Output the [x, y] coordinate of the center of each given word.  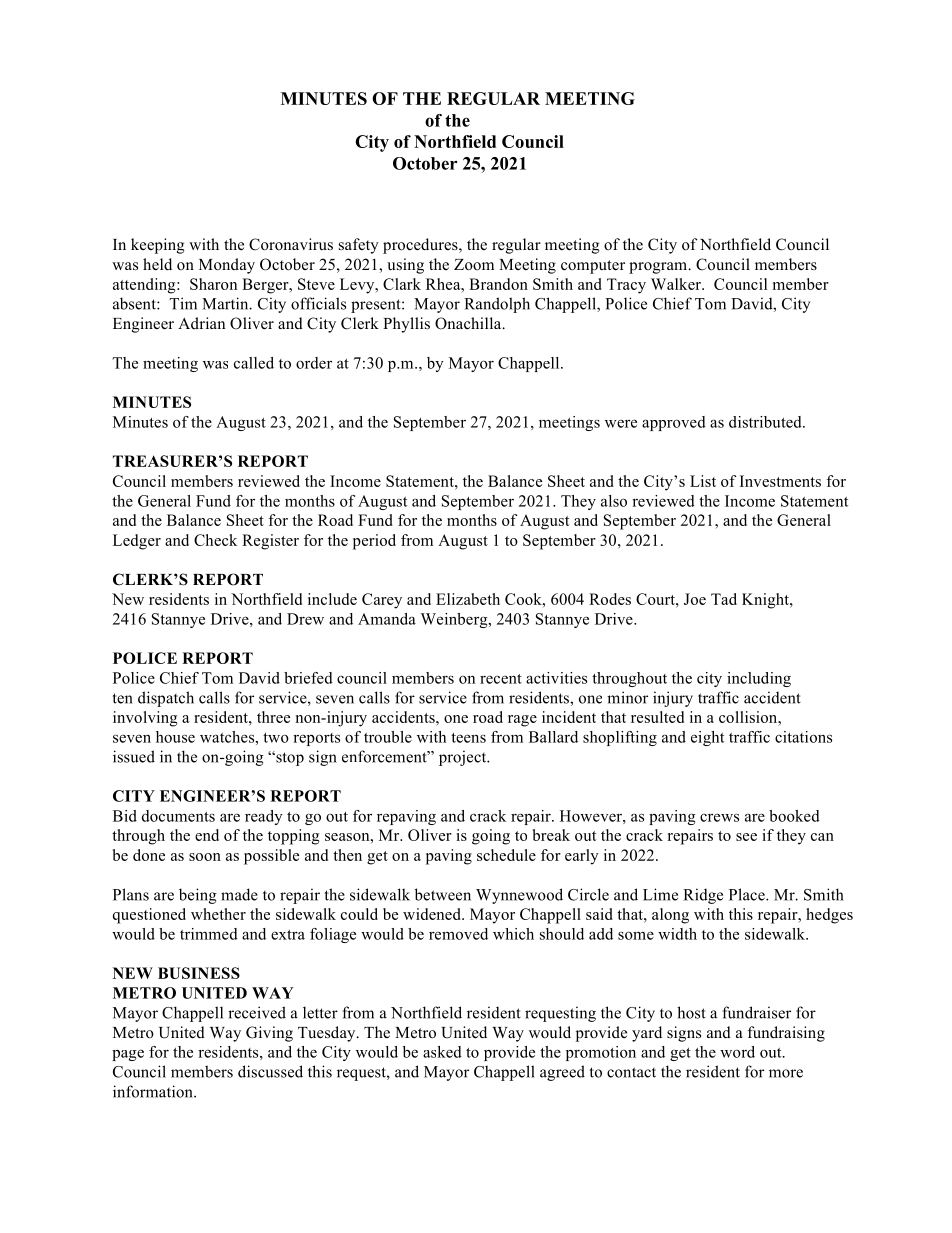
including [759, 679]
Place [748, 894]
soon [205, 857]
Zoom [474, 265]
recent [501, 679]
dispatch [166, 699]
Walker [677, 284]
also [614, 501]
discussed [270, 1071]
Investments [780, 481]
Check [215, 540]
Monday [227, 266]
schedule [506, 855]
